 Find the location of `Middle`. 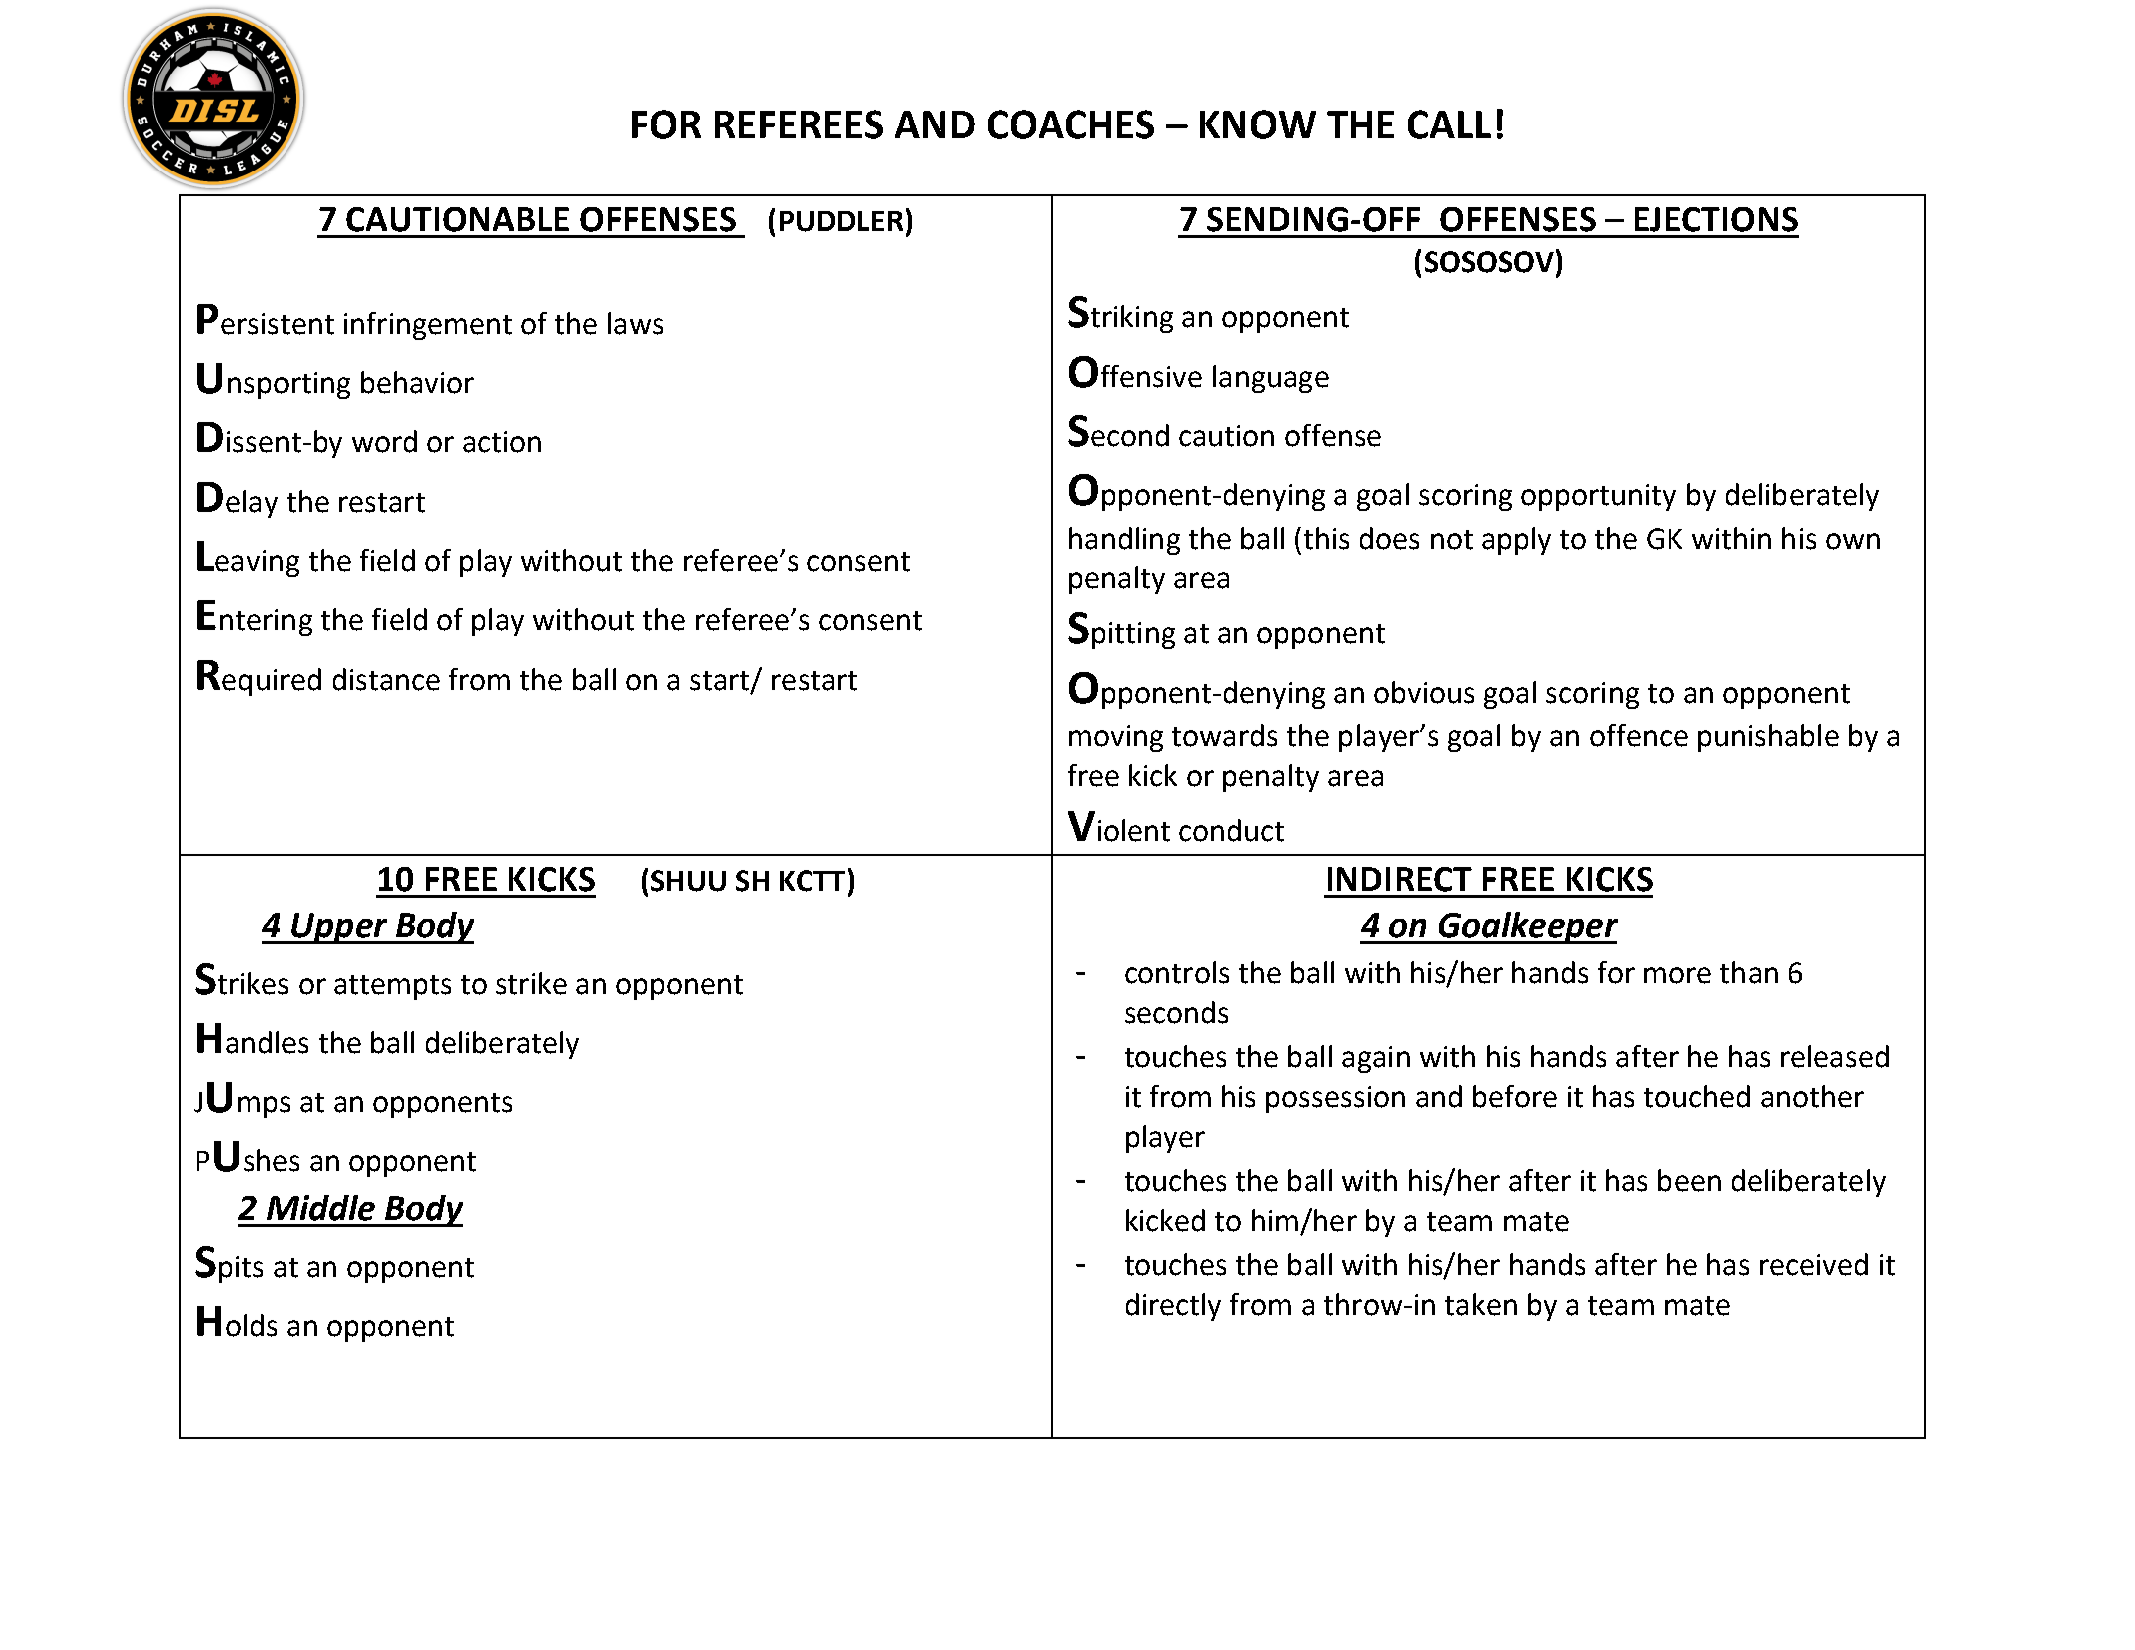

Middle is located at coordinates (321, 1208).
